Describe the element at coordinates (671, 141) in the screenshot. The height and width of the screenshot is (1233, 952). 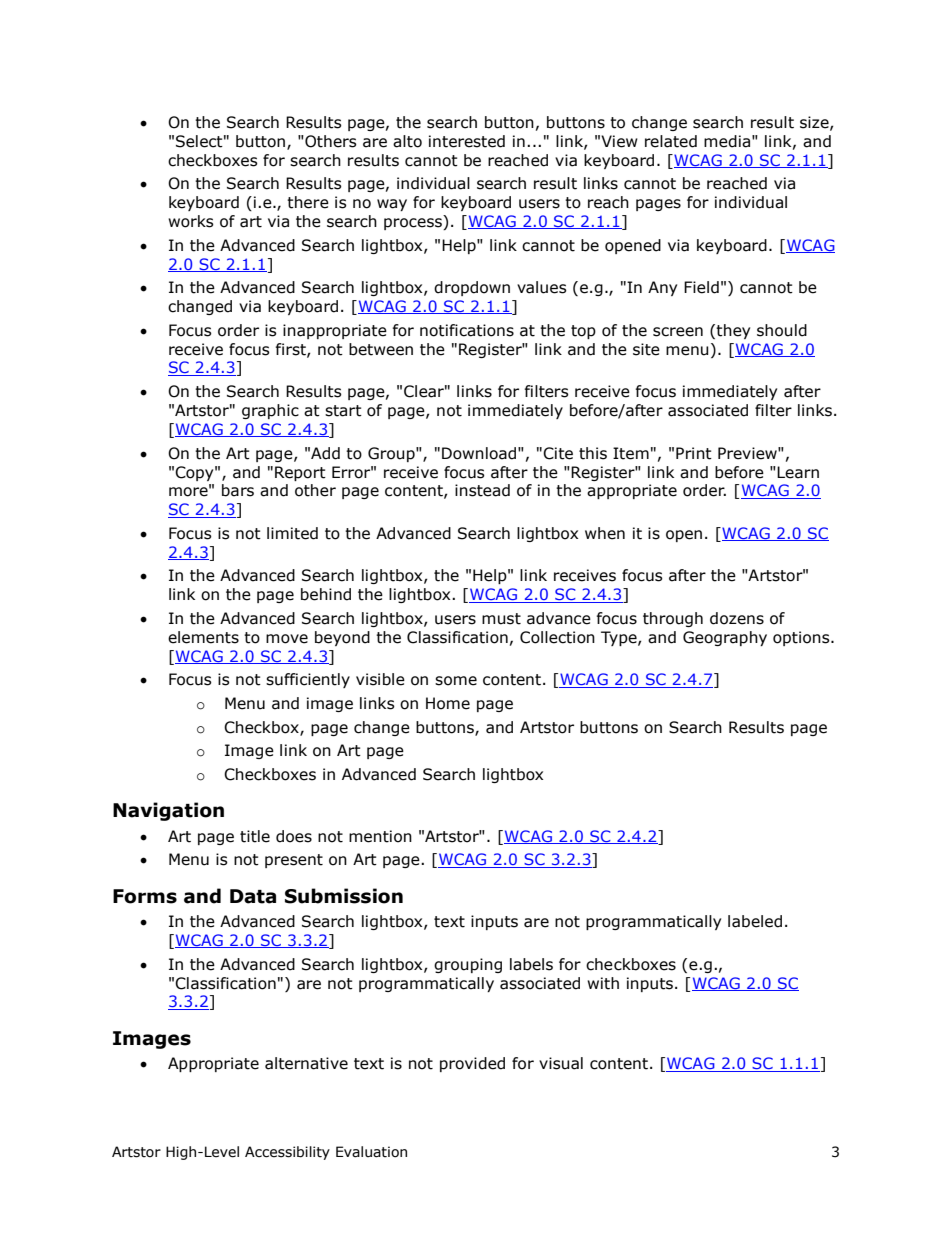
I see `related` at that location.
